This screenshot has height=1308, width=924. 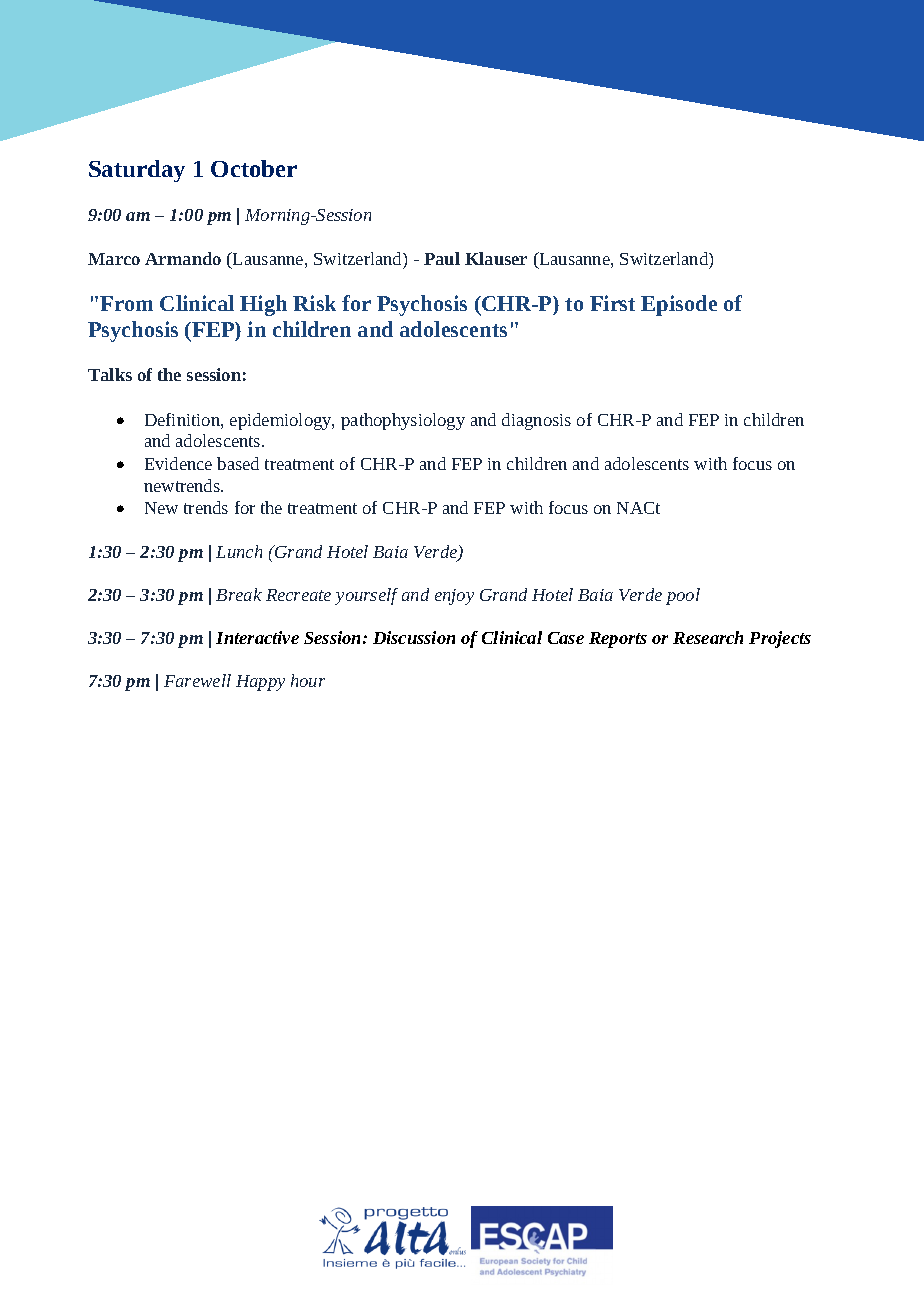 What do you see at coordinates (679, 305) in the screenshot?
I see `Episode` at bounding box center [679, 305].
